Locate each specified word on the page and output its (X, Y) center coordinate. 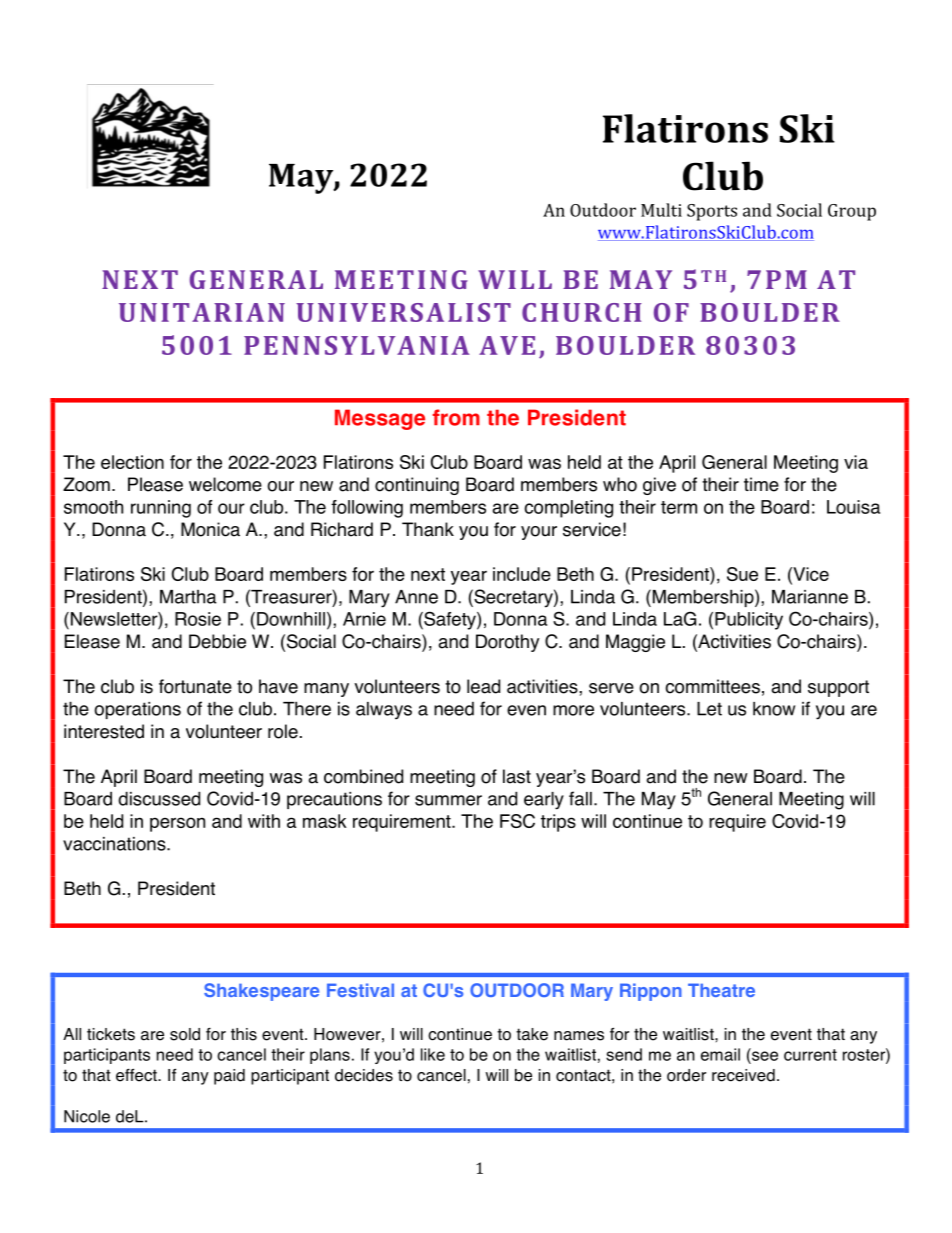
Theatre (721, 990)
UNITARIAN (202, 312)
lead (483, 686)
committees (712, 686)
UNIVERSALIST (403, 312)
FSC (517, 821)
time (761, 484)
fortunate (195, 686)
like (433, 1054)
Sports (712, 212)
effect (137, 1075)
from (456, 417)
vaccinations (115, 844)
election (132, 462)
